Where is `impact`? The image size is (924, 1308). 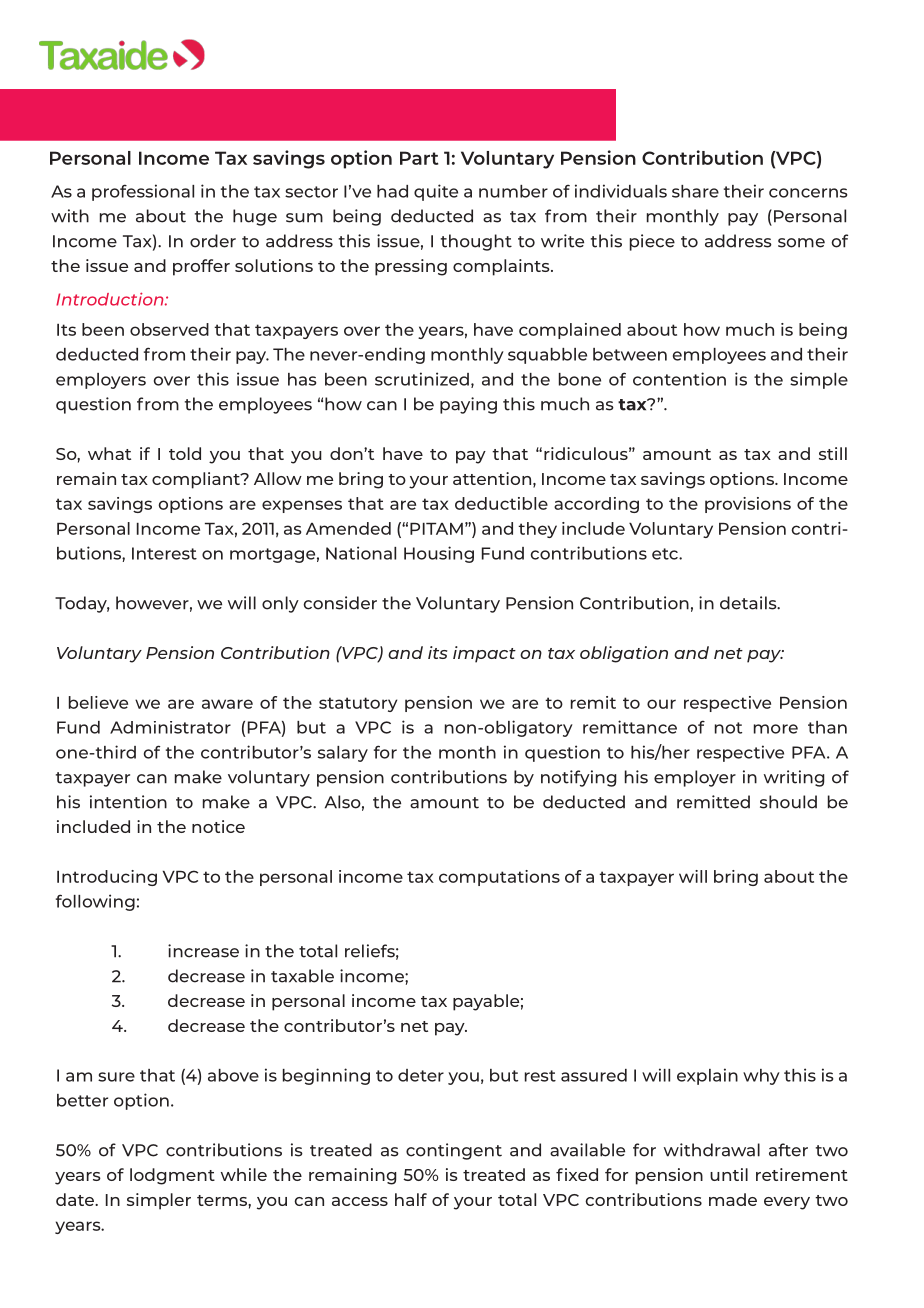 impact is located at coordinates (484, 654).
